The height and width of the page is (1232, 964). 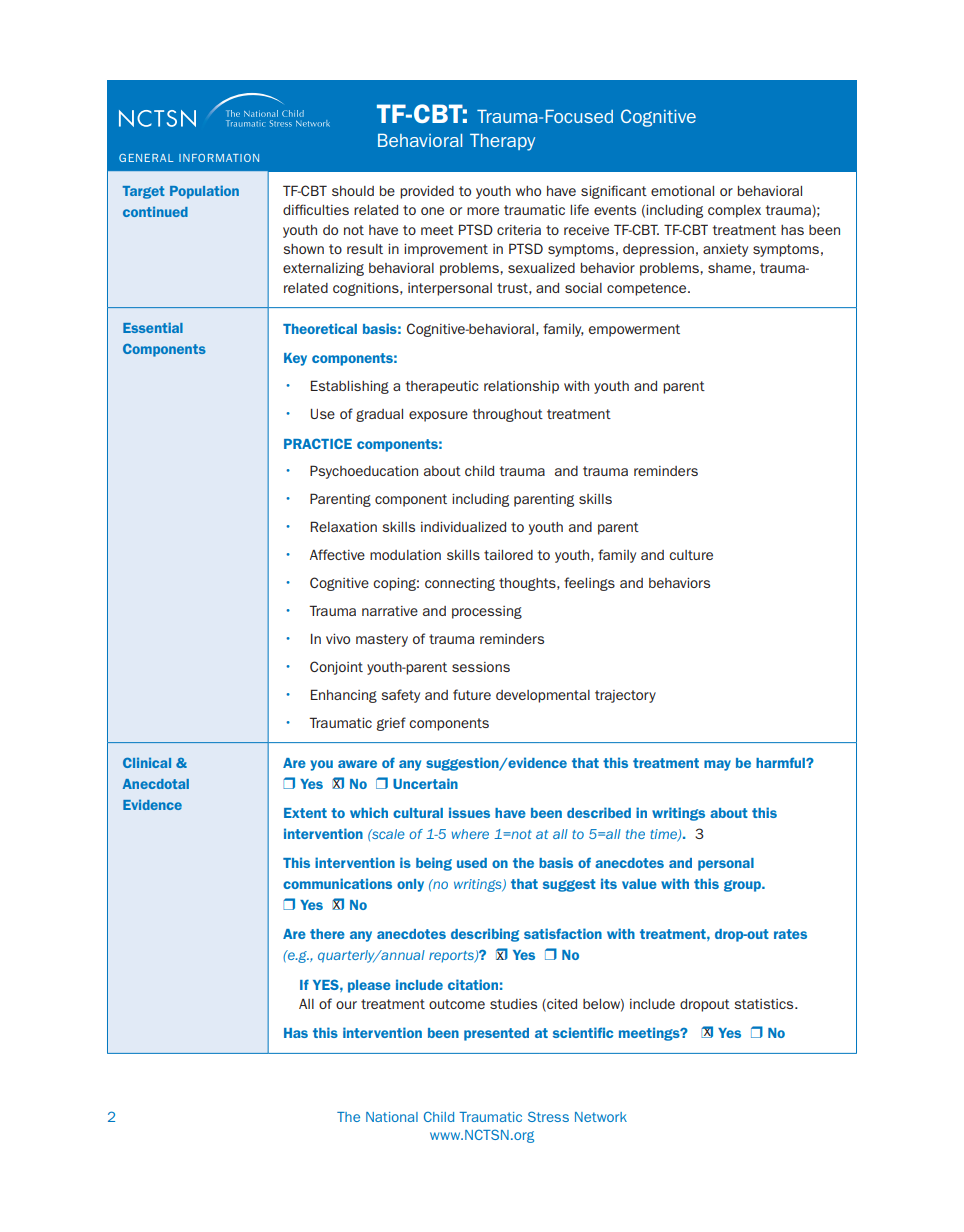 I want to click on Network, so click(x=601, y=1117).
